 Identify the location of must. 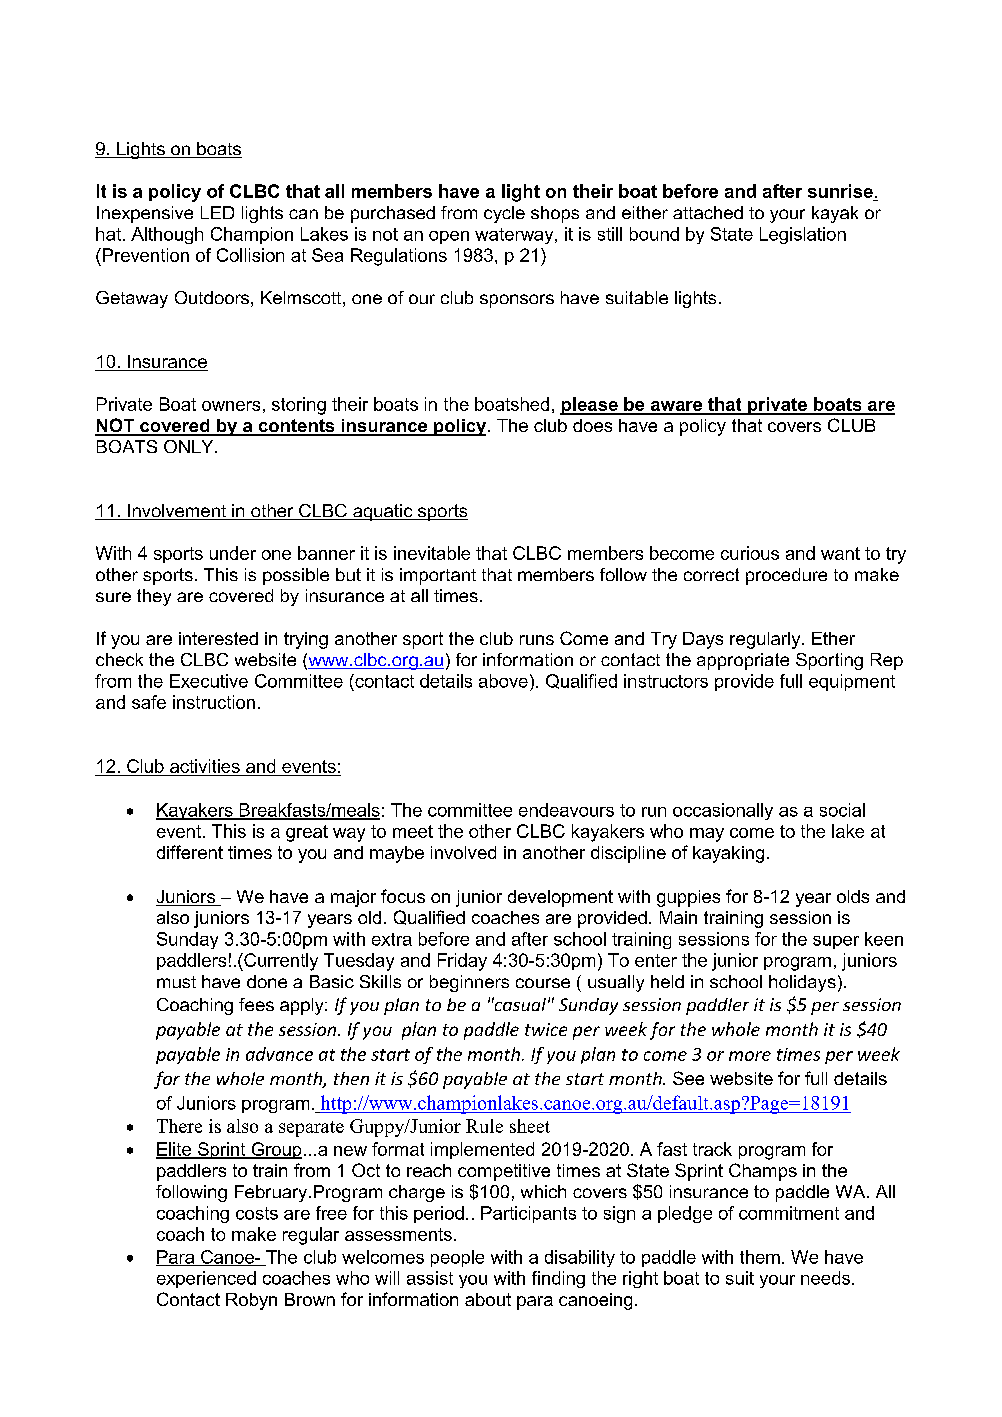
(176, 982).
